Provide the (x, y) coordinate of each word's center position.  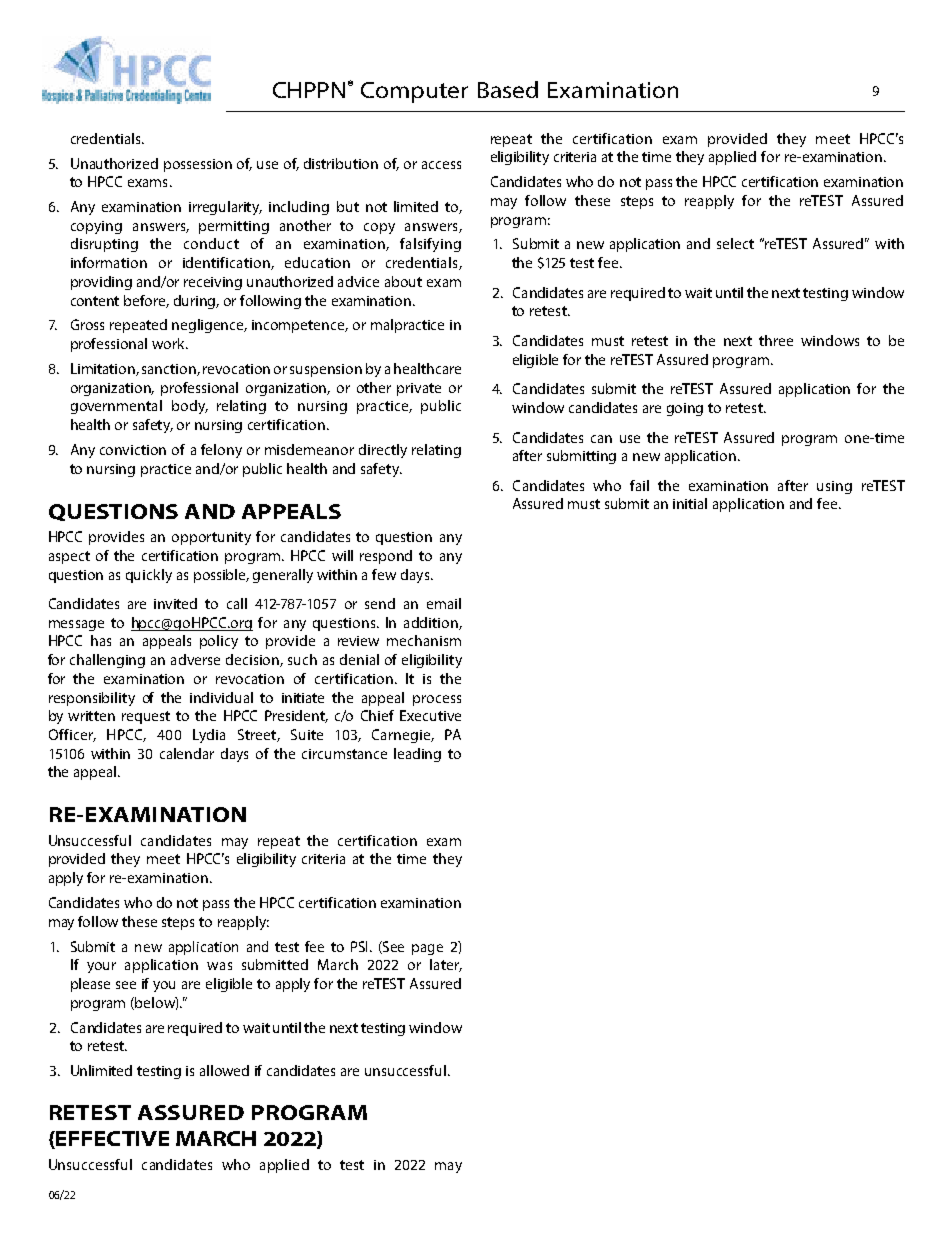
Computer (414, 92)
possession (198, 165)
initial (690, 503)
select (735, 243)
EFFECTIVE (111, 1140)
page (427, 949)
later (446, 965)
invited (175, 603)
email (444, 603)
